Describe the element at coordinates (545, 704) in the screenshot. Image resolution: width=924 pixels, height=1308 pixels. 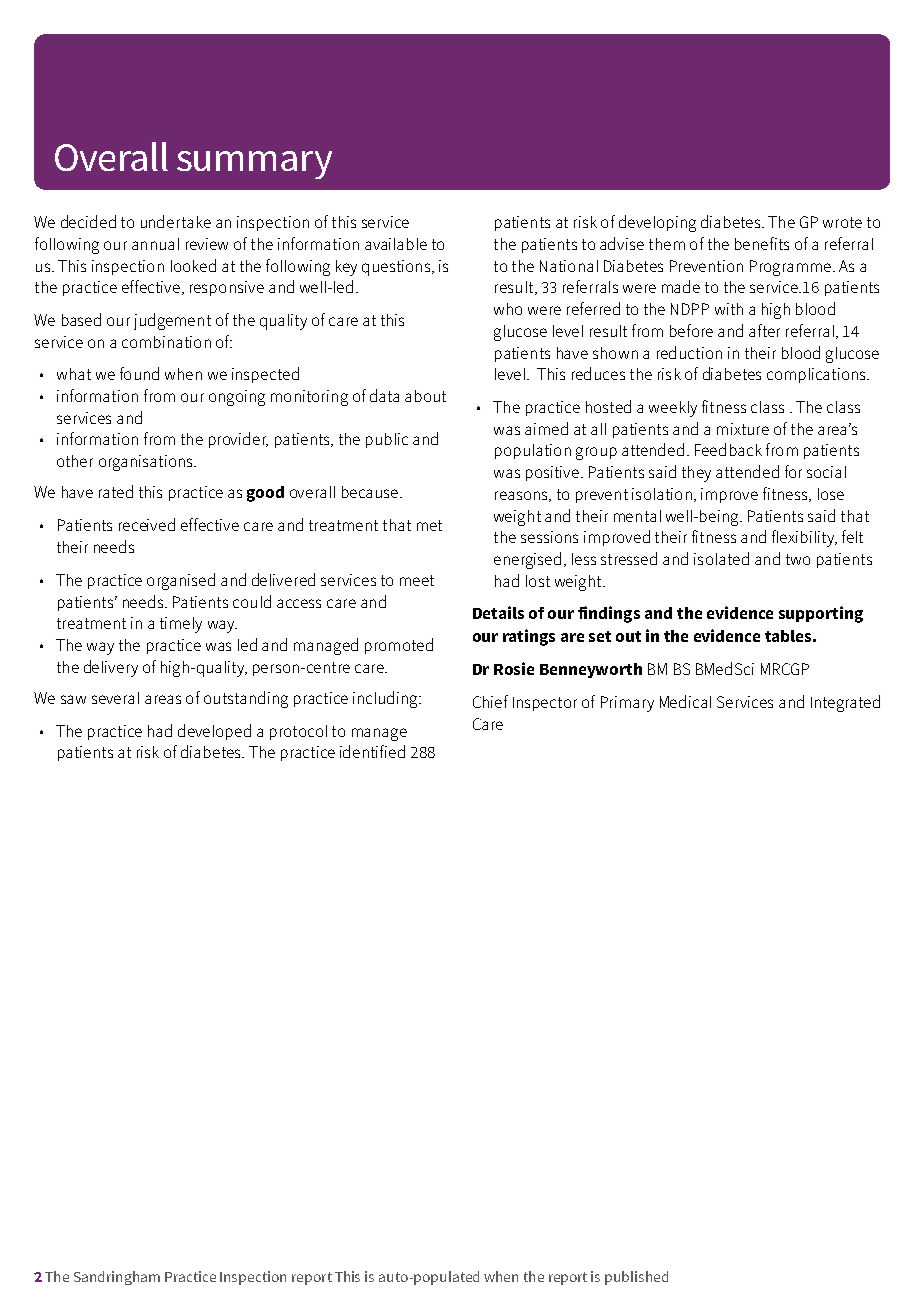
I see `Inspector` at that location.
